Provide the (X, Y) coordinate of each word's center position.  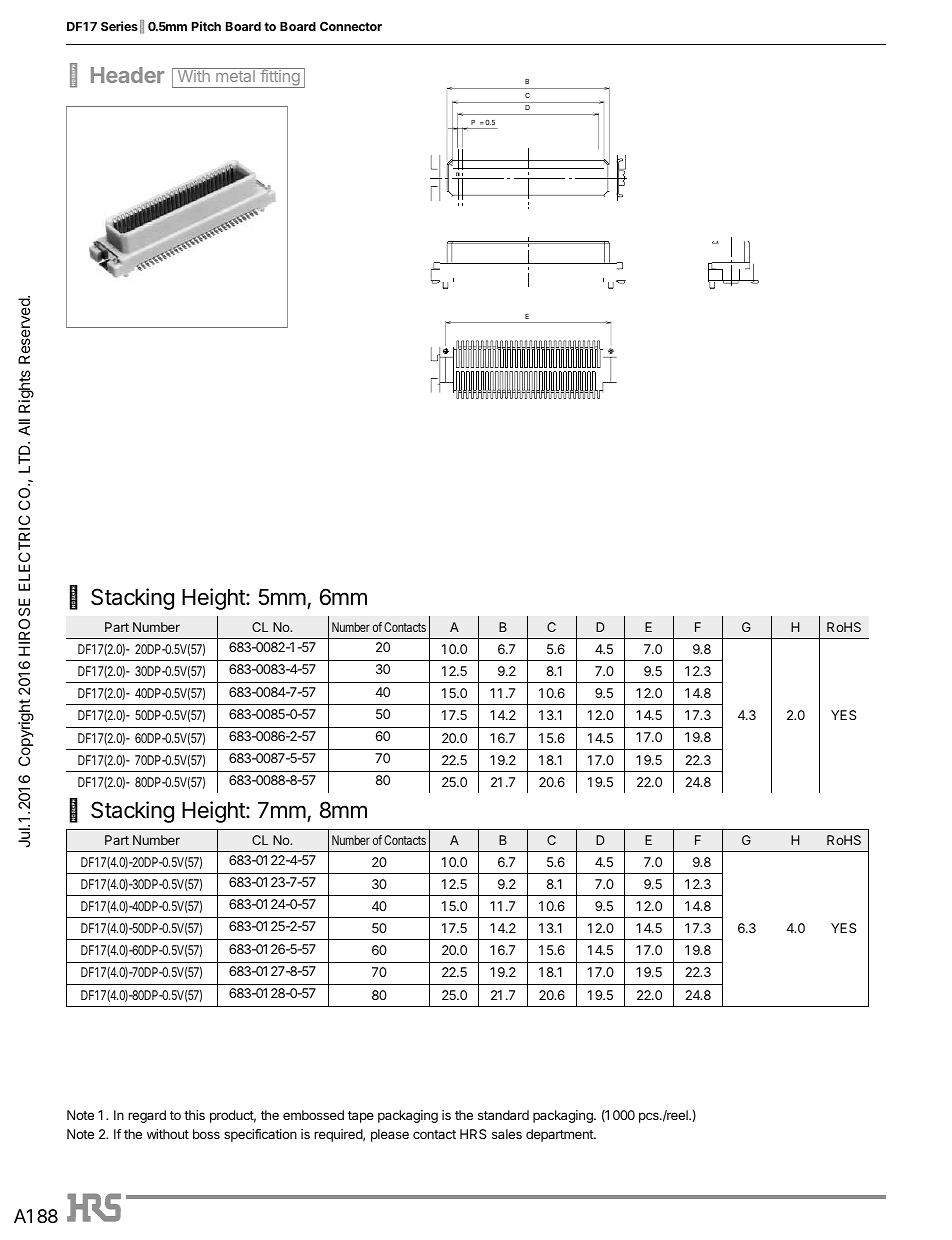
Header (127, 75)
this (194, 1115)
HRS (473, 1134)
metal (235, 75)
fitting (280, 78)
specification (260, 1135)
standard (503, 1115)
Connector (351, 26)
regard (147, 1116)
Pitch (206, 26)
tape (361, 1117)
